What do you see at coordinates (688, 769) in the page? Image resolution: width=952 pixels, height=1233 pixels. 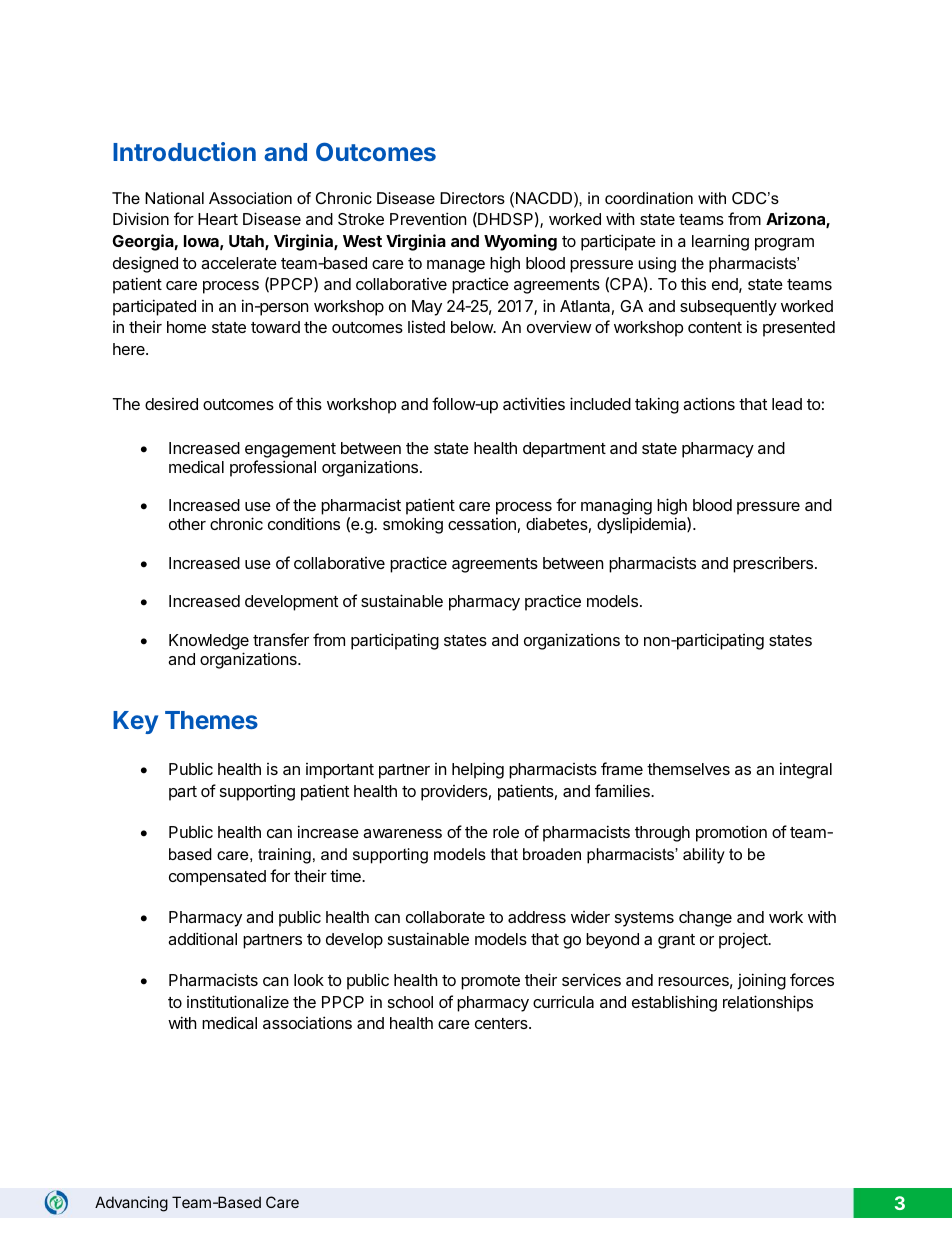 I see `themselves` at bounding box center [688, 769].
